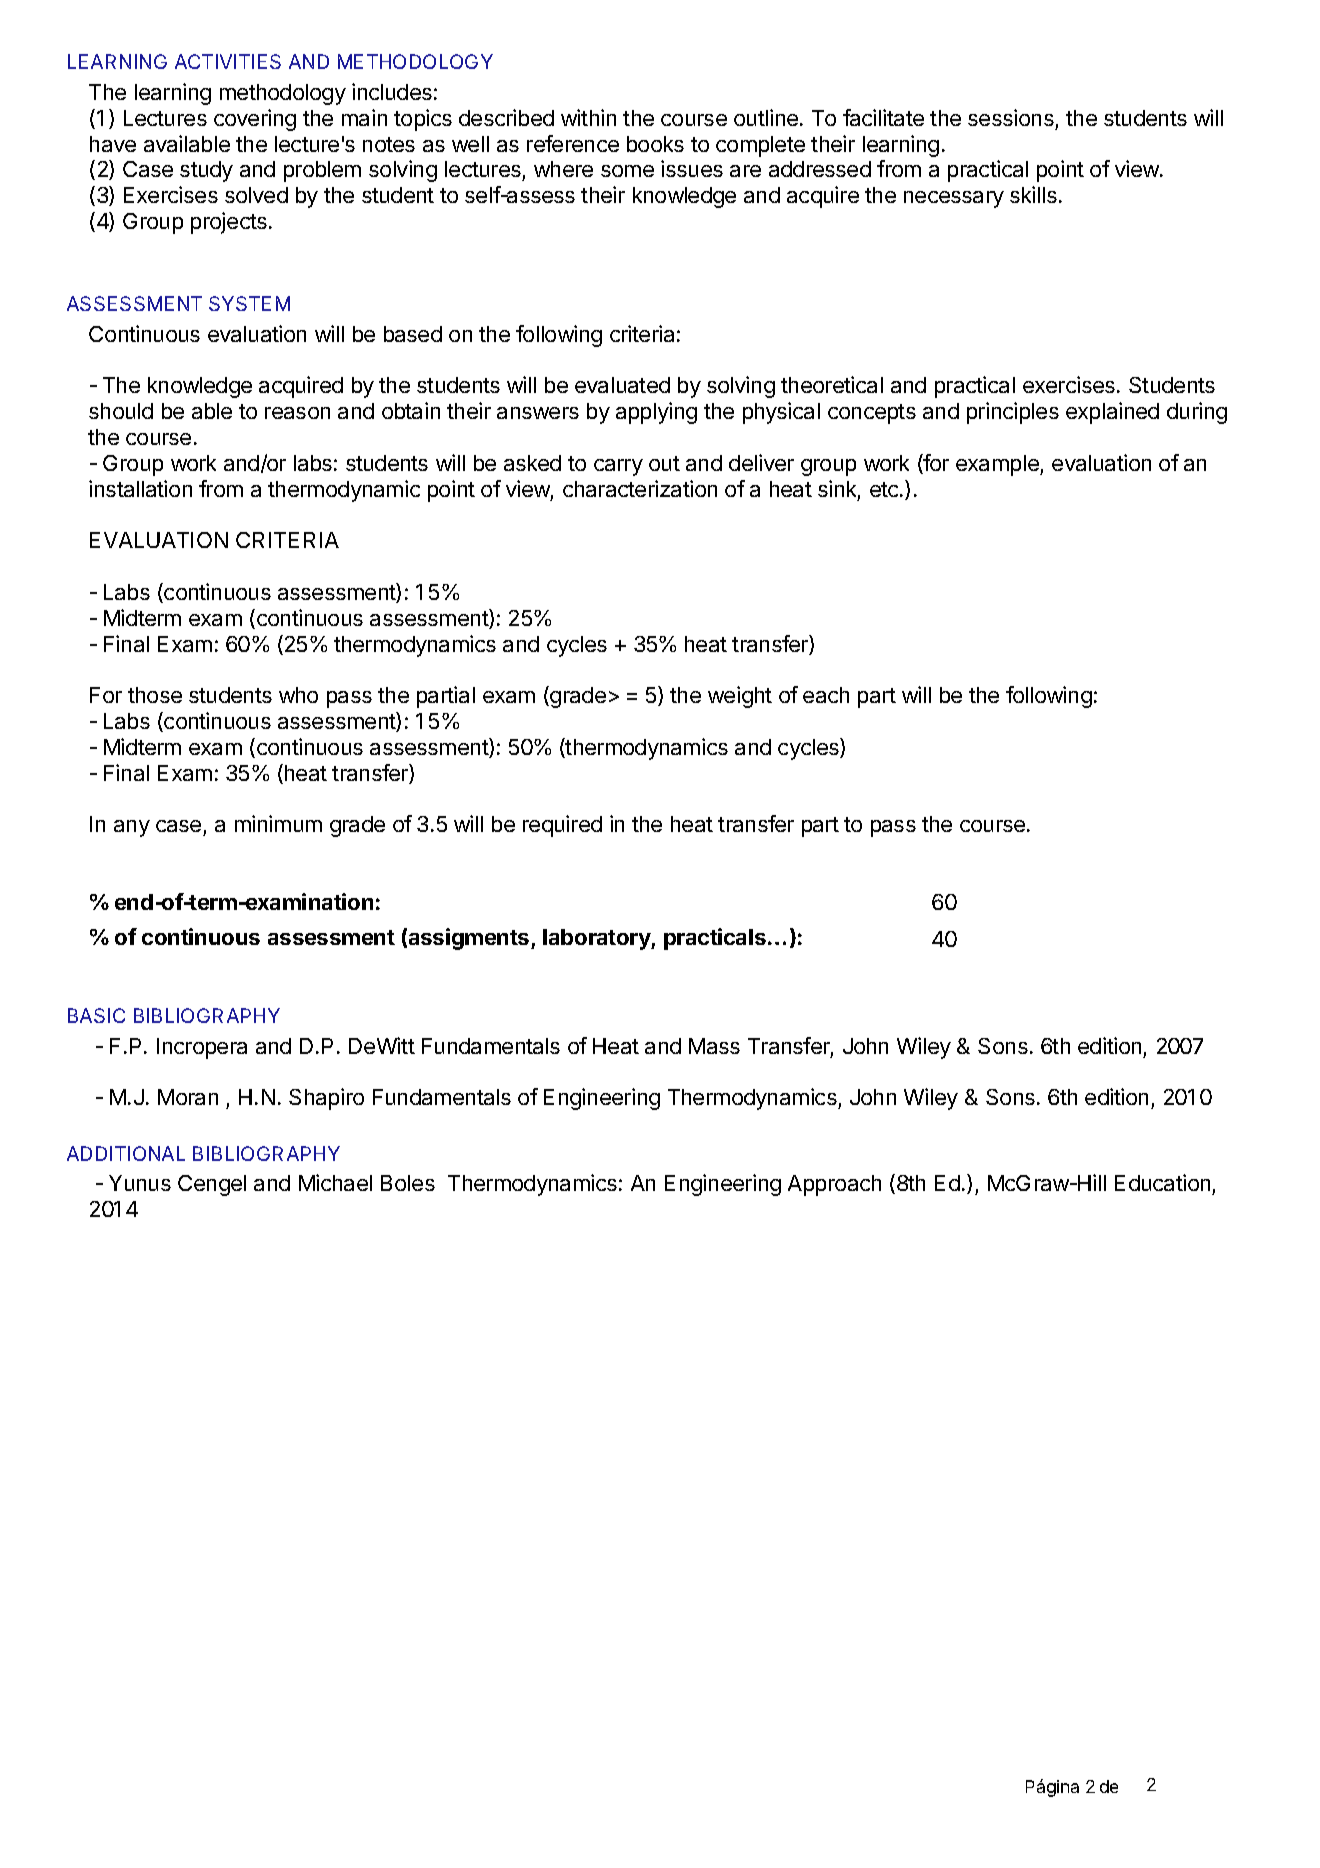 The width and height of the screenshot is (1320, 1868). I want to click on who, so click(298, 695).
